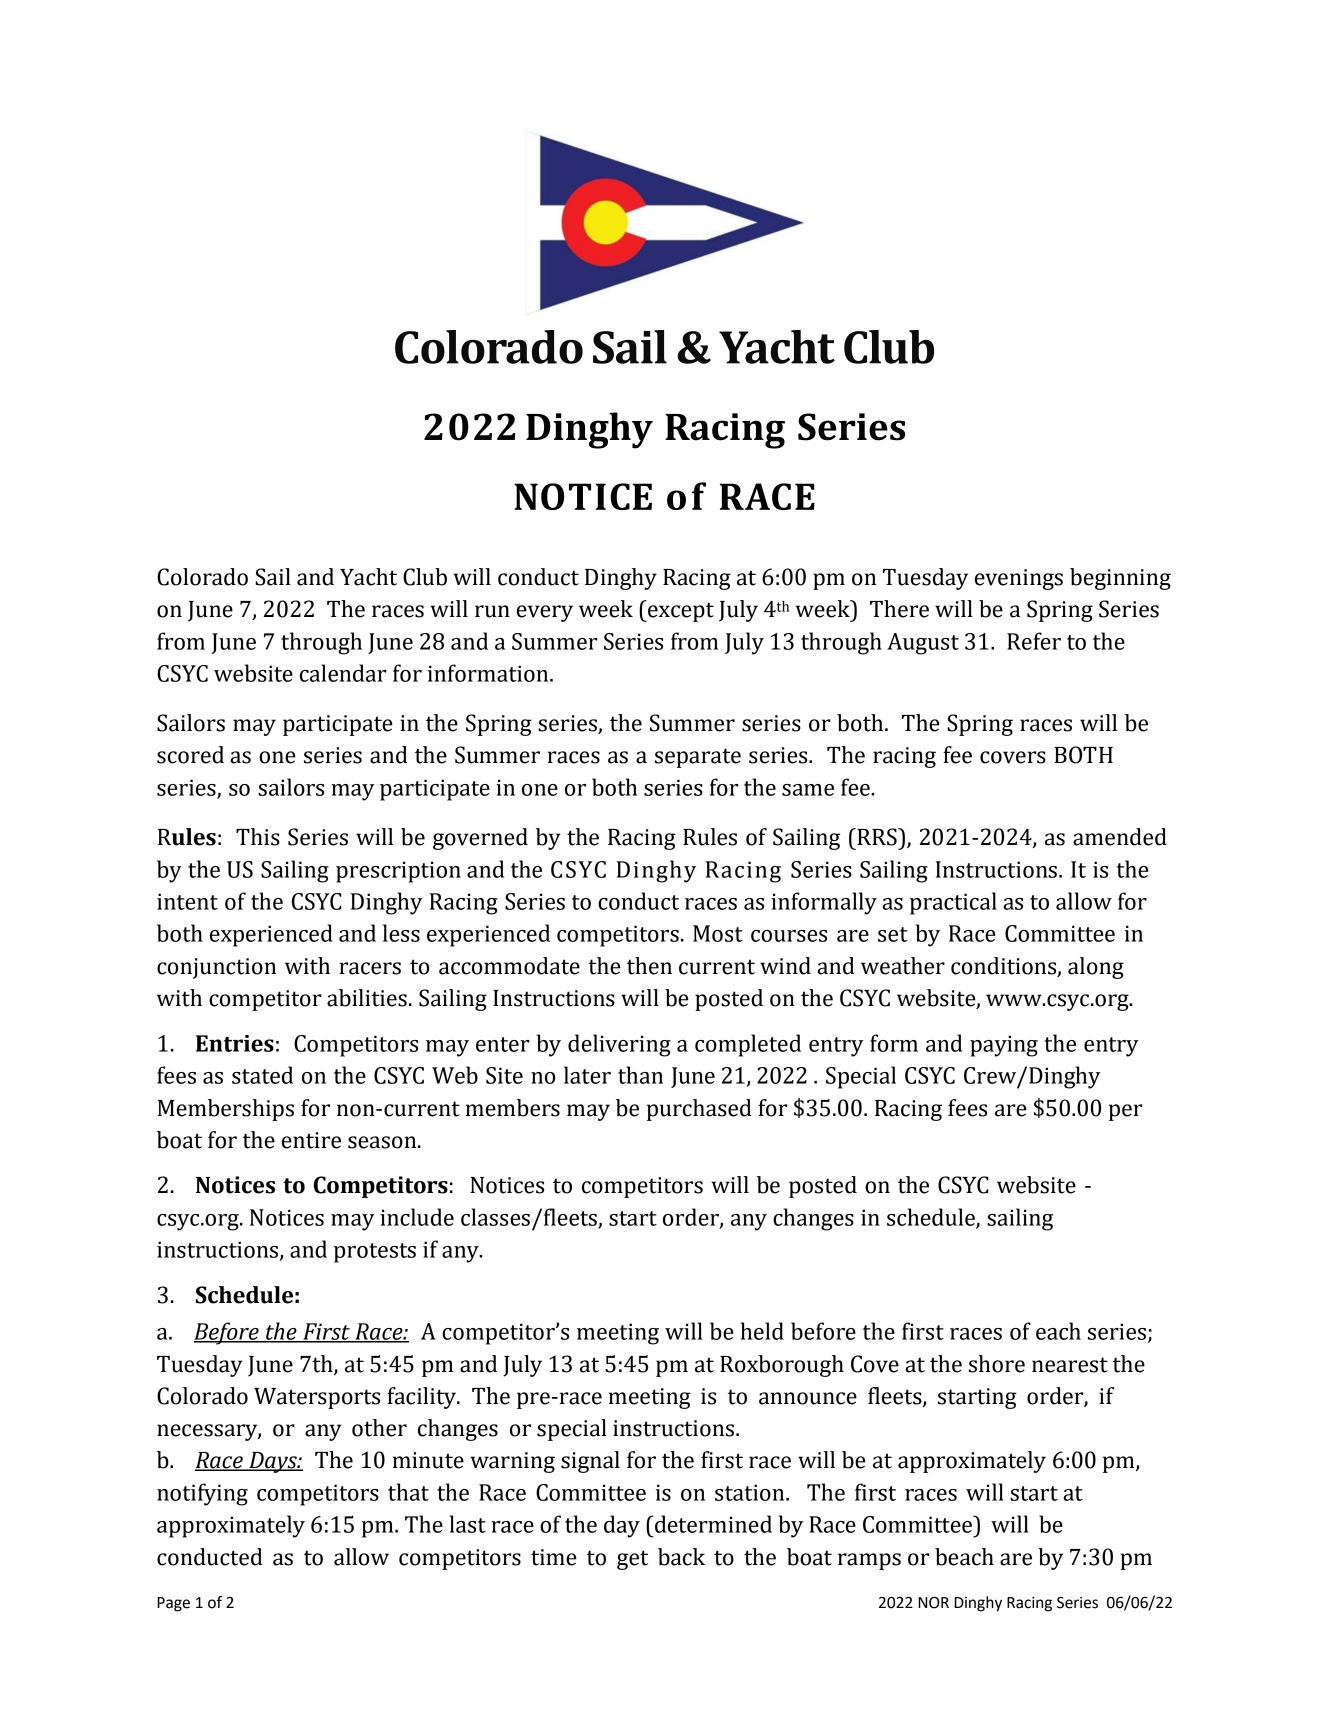  I want to click on get, so click(632, 1560).
